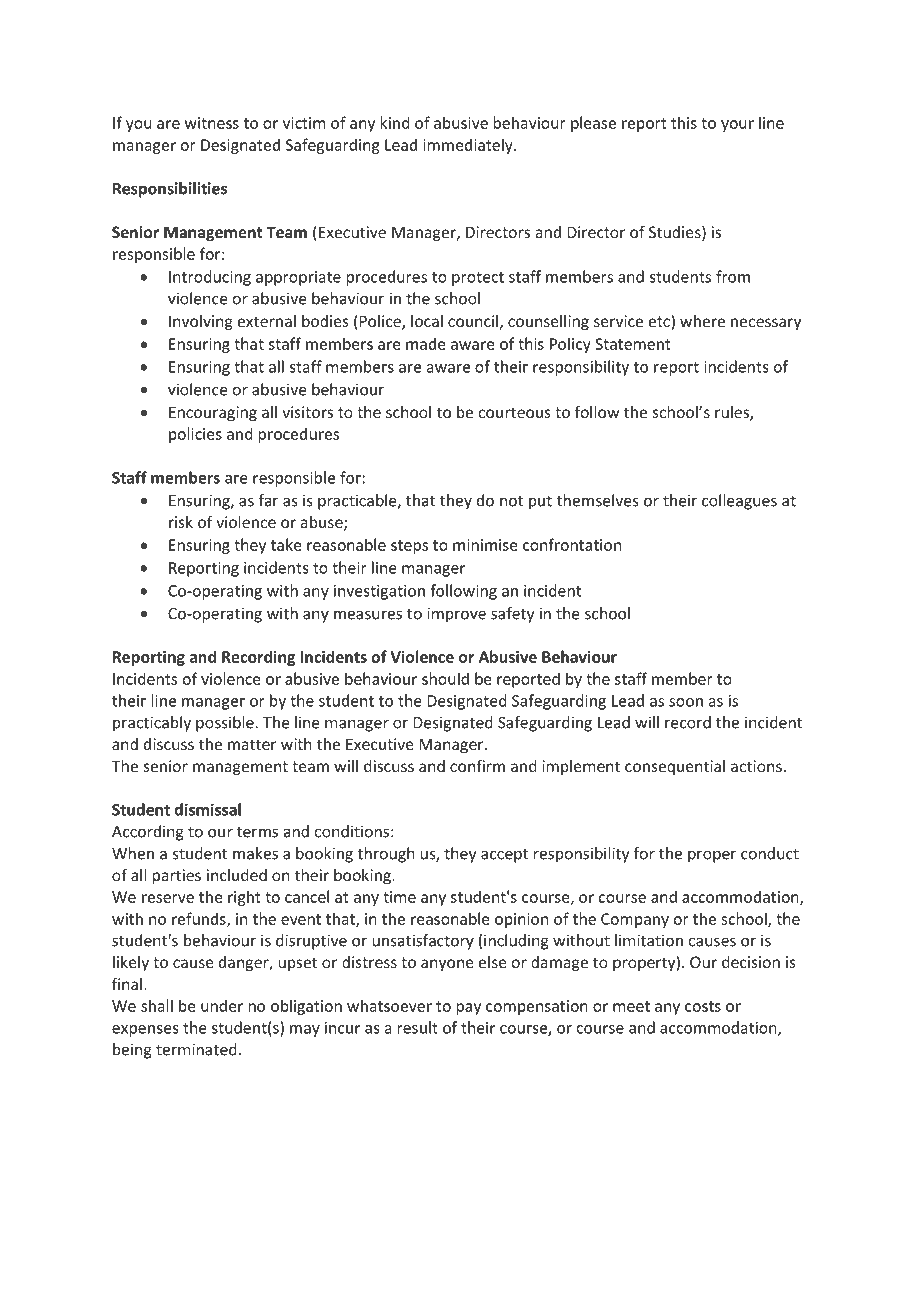 This image has width=924, height=1308. Describe the element at coordinates (222, 1005) in the image. I see `under` at that location.
